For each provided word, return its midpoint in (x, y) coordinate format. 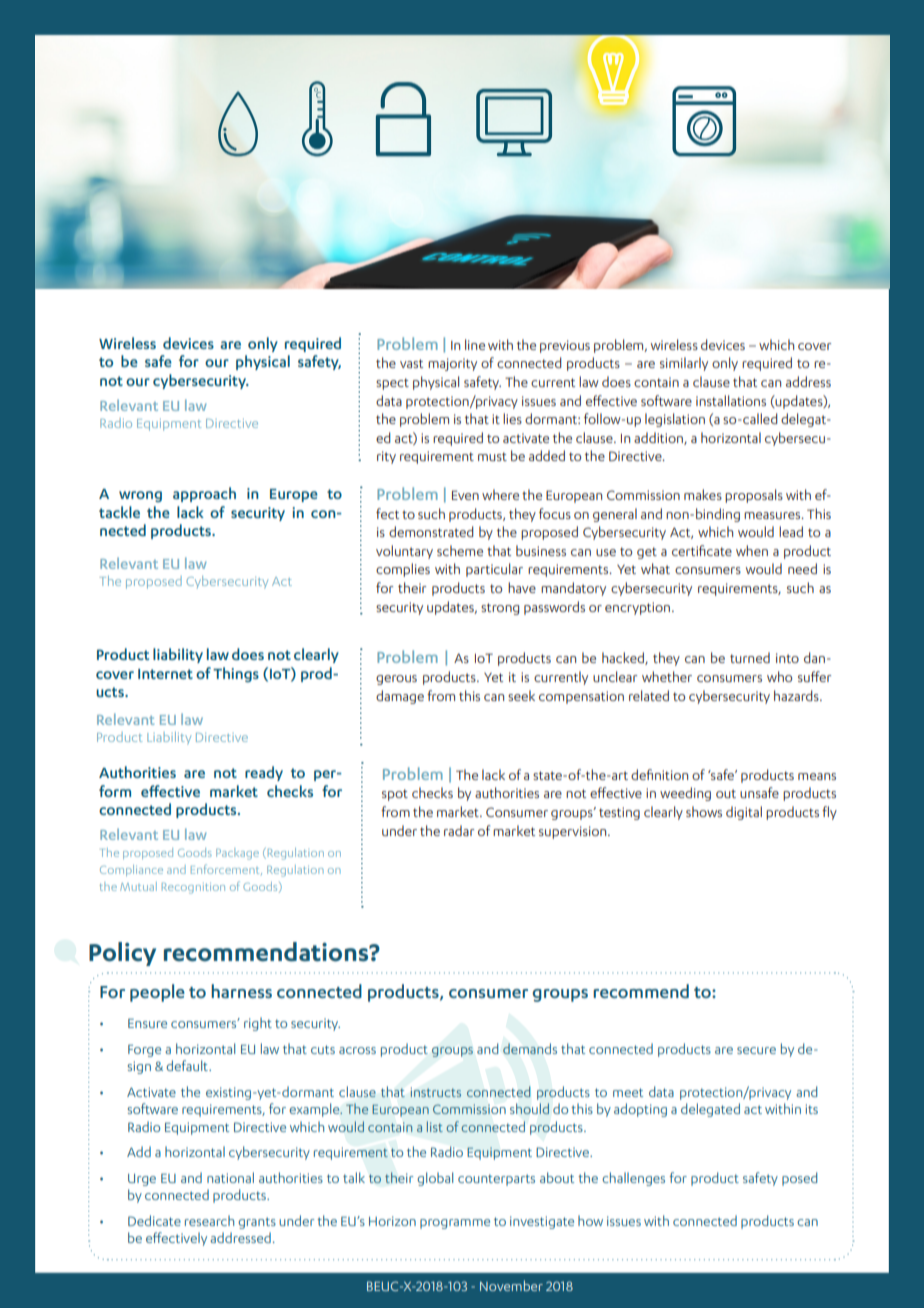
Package (237, 854)
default (188, 1065)
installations (731, 400)
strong (500, 609)
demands (530, 1048)
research (209, 1220)
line (475, 344)
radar (459, 830)
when (752, 550)
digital (744, 813)
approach (204, 494)
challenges (633, 1179)
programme (455, 1224)
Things (236, 674)
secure (756, 1050)
